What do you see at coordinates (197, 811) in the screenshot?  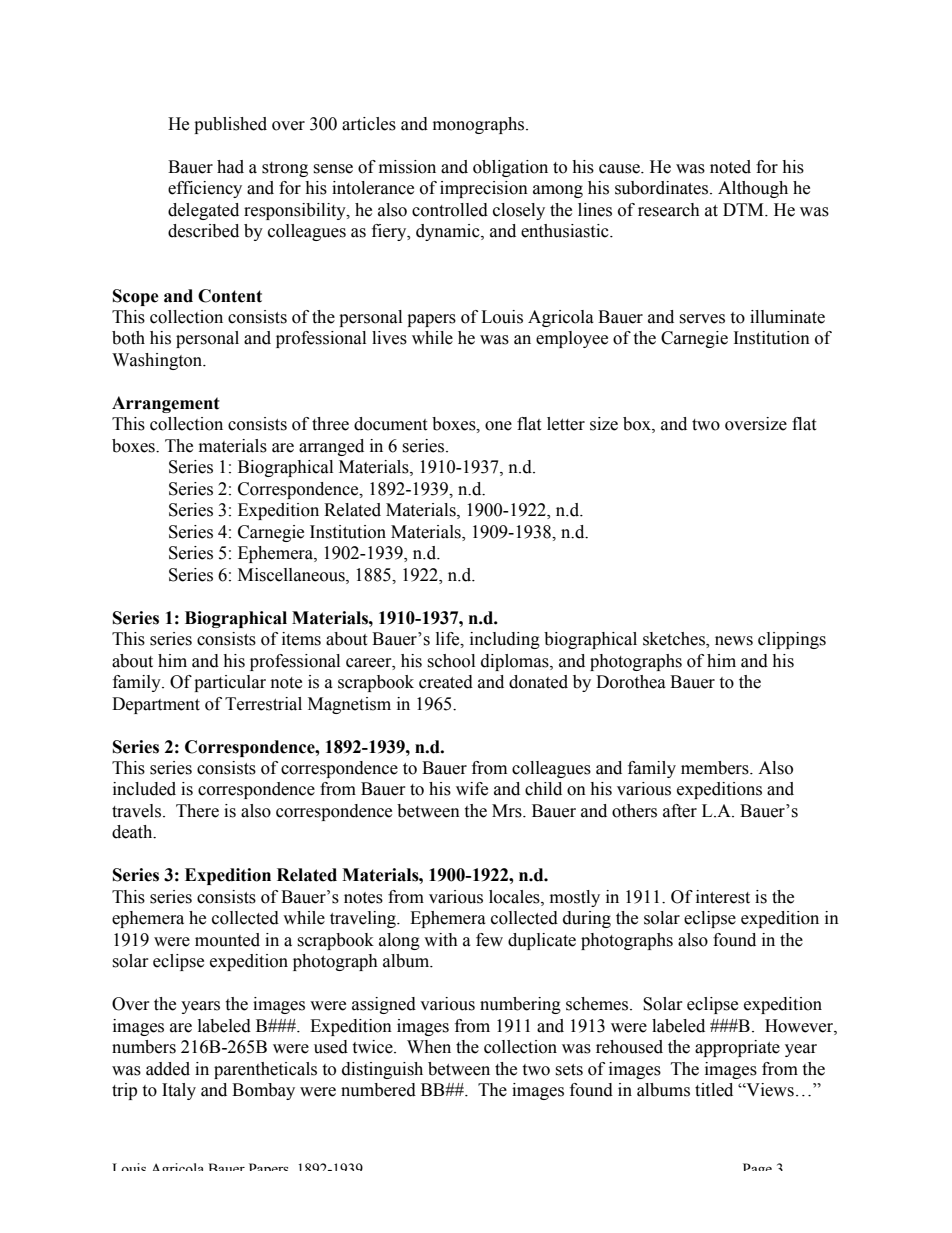 I see `There` at bounding box center [197, 811].
